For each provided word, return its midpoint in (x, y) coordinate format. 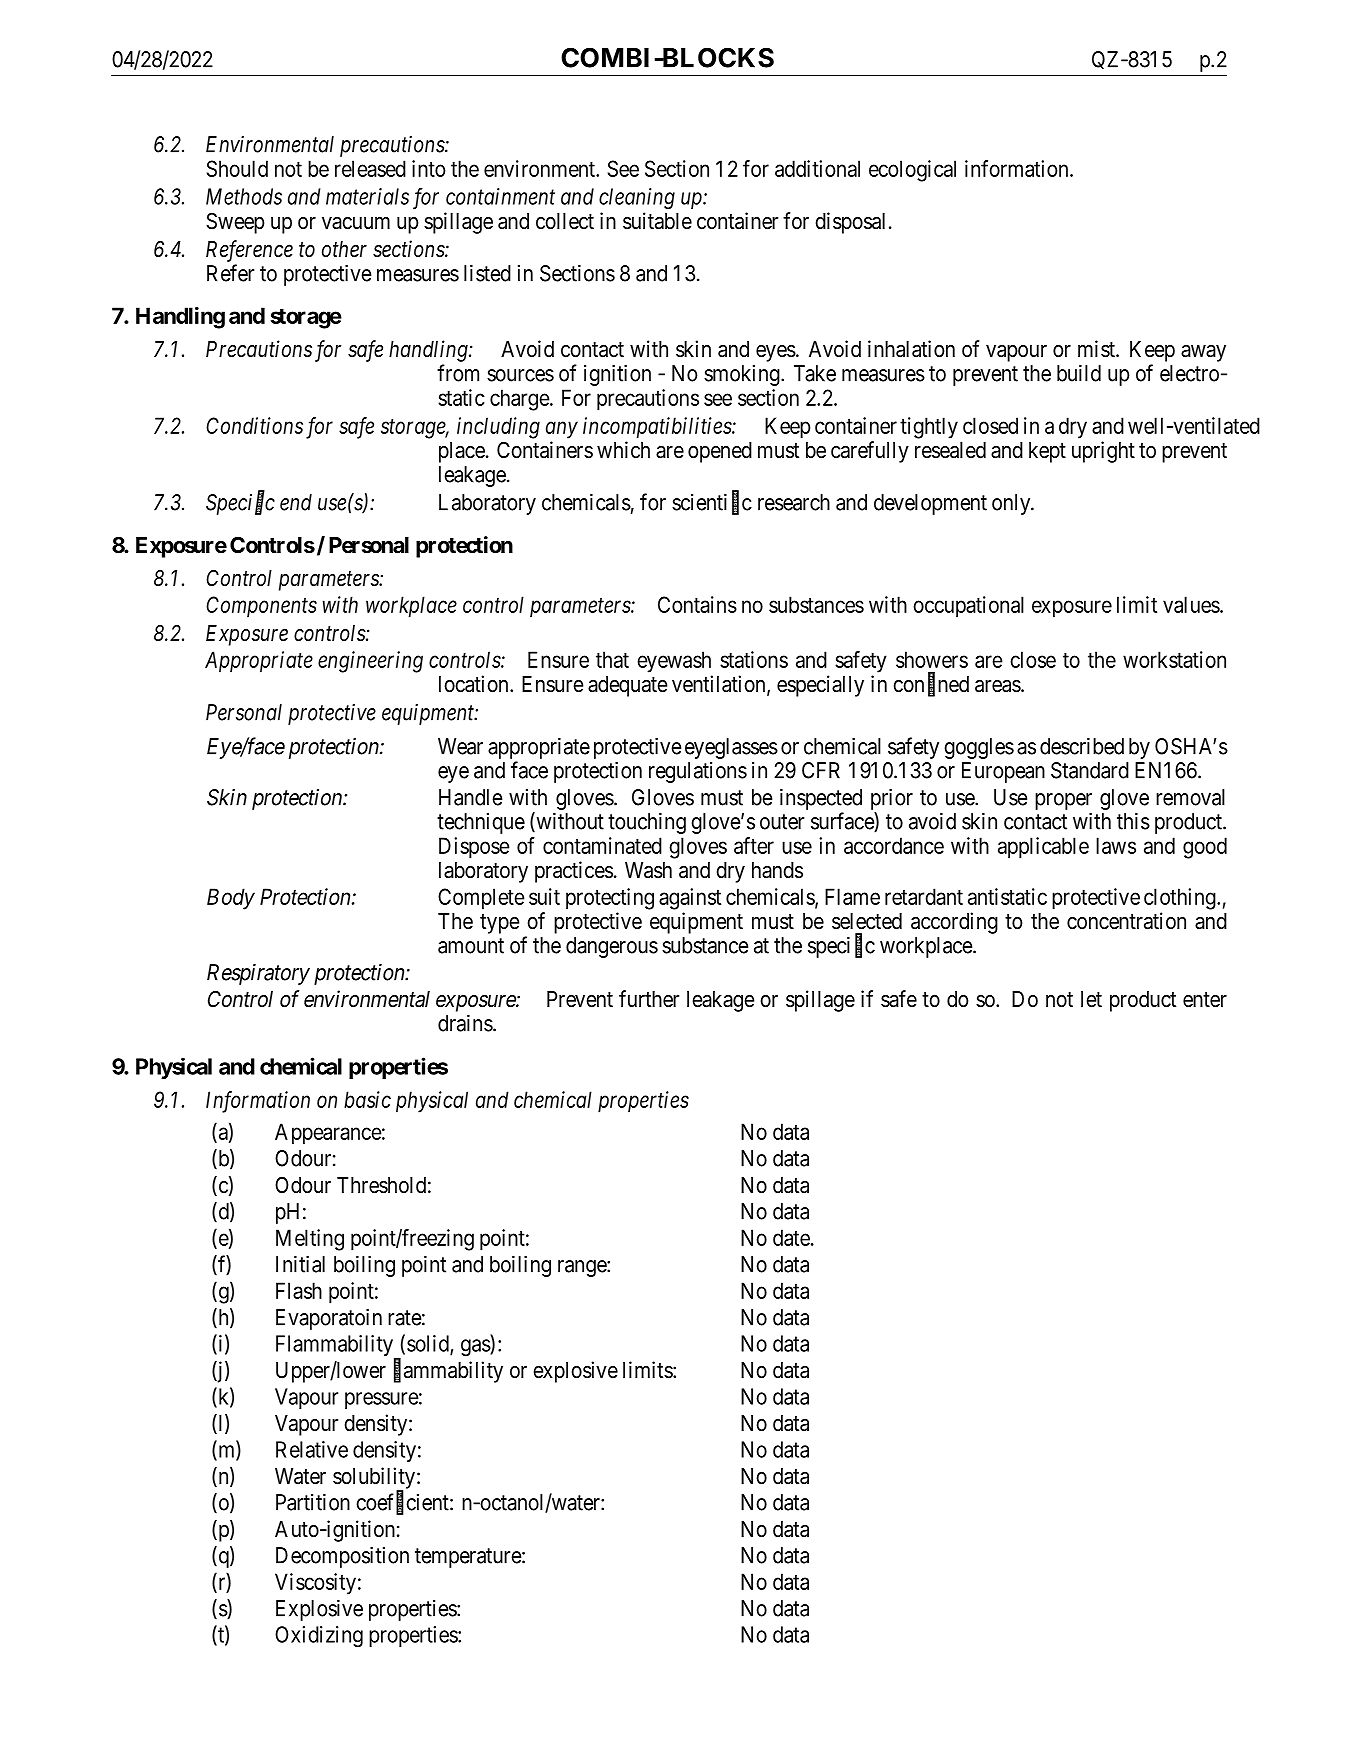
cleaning (637, 199)
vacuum (356, 223)
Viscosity (315, 1584)
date (791, 1237)
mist (1097, 349)
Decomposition (342, 1557)
